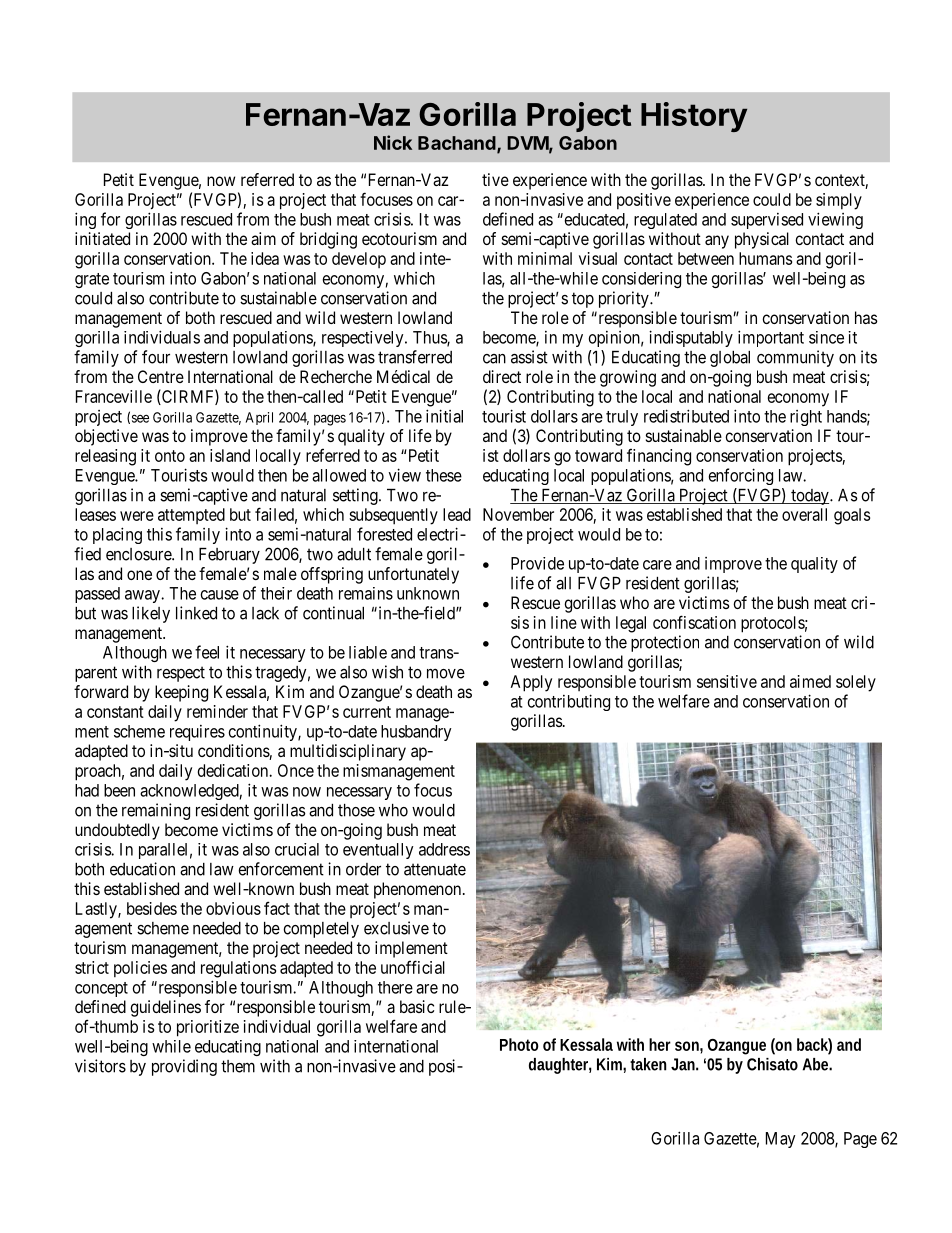 This document has width=952, height=1233. Describe the element at coordinates (694, 622) in the document. I see `confiscation` at that location.
